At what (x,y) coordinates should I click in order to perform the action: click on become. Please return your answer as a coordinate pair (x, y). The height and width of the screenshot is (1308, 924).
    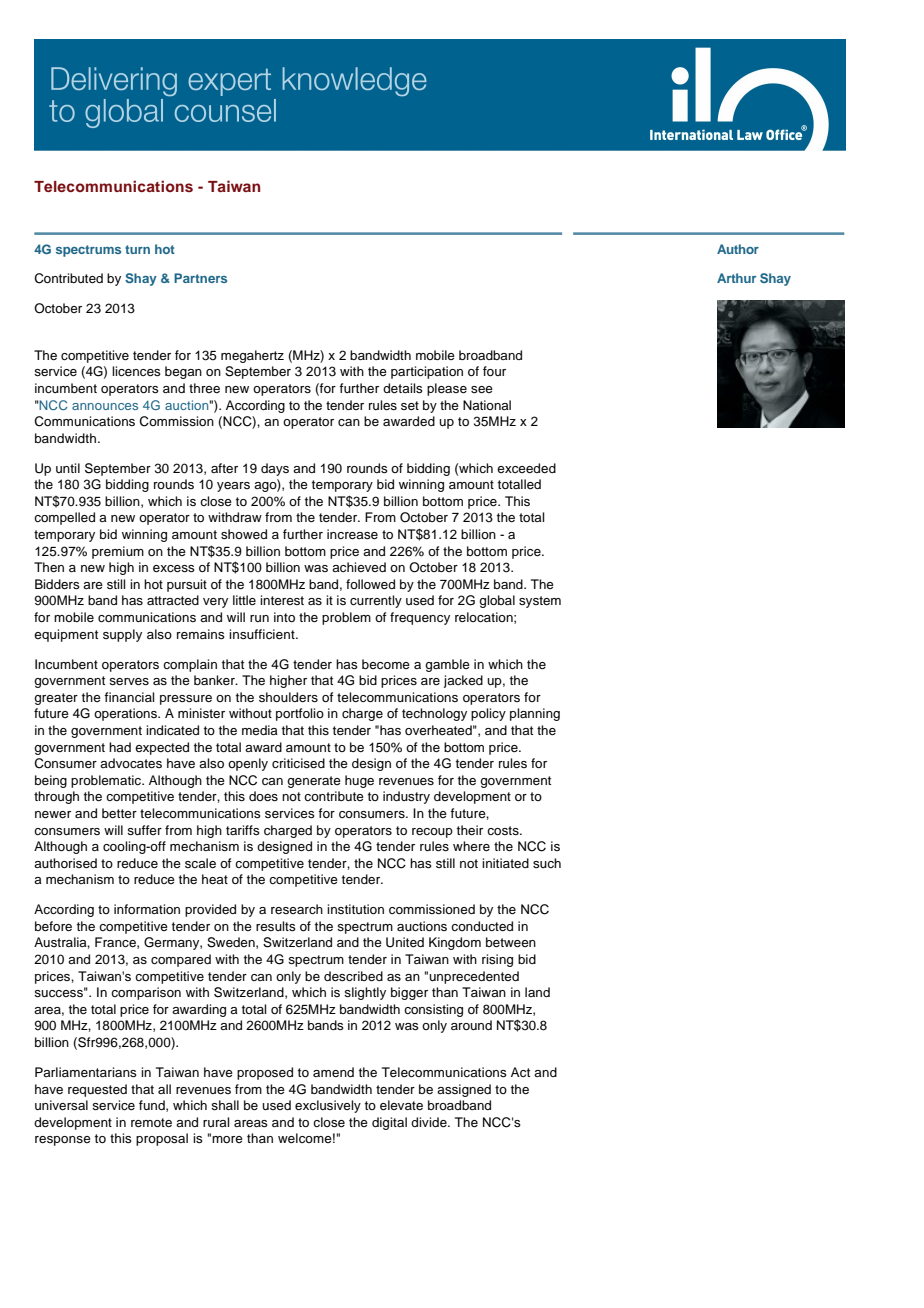
    Looking at the image, I should click on (386, 664).
